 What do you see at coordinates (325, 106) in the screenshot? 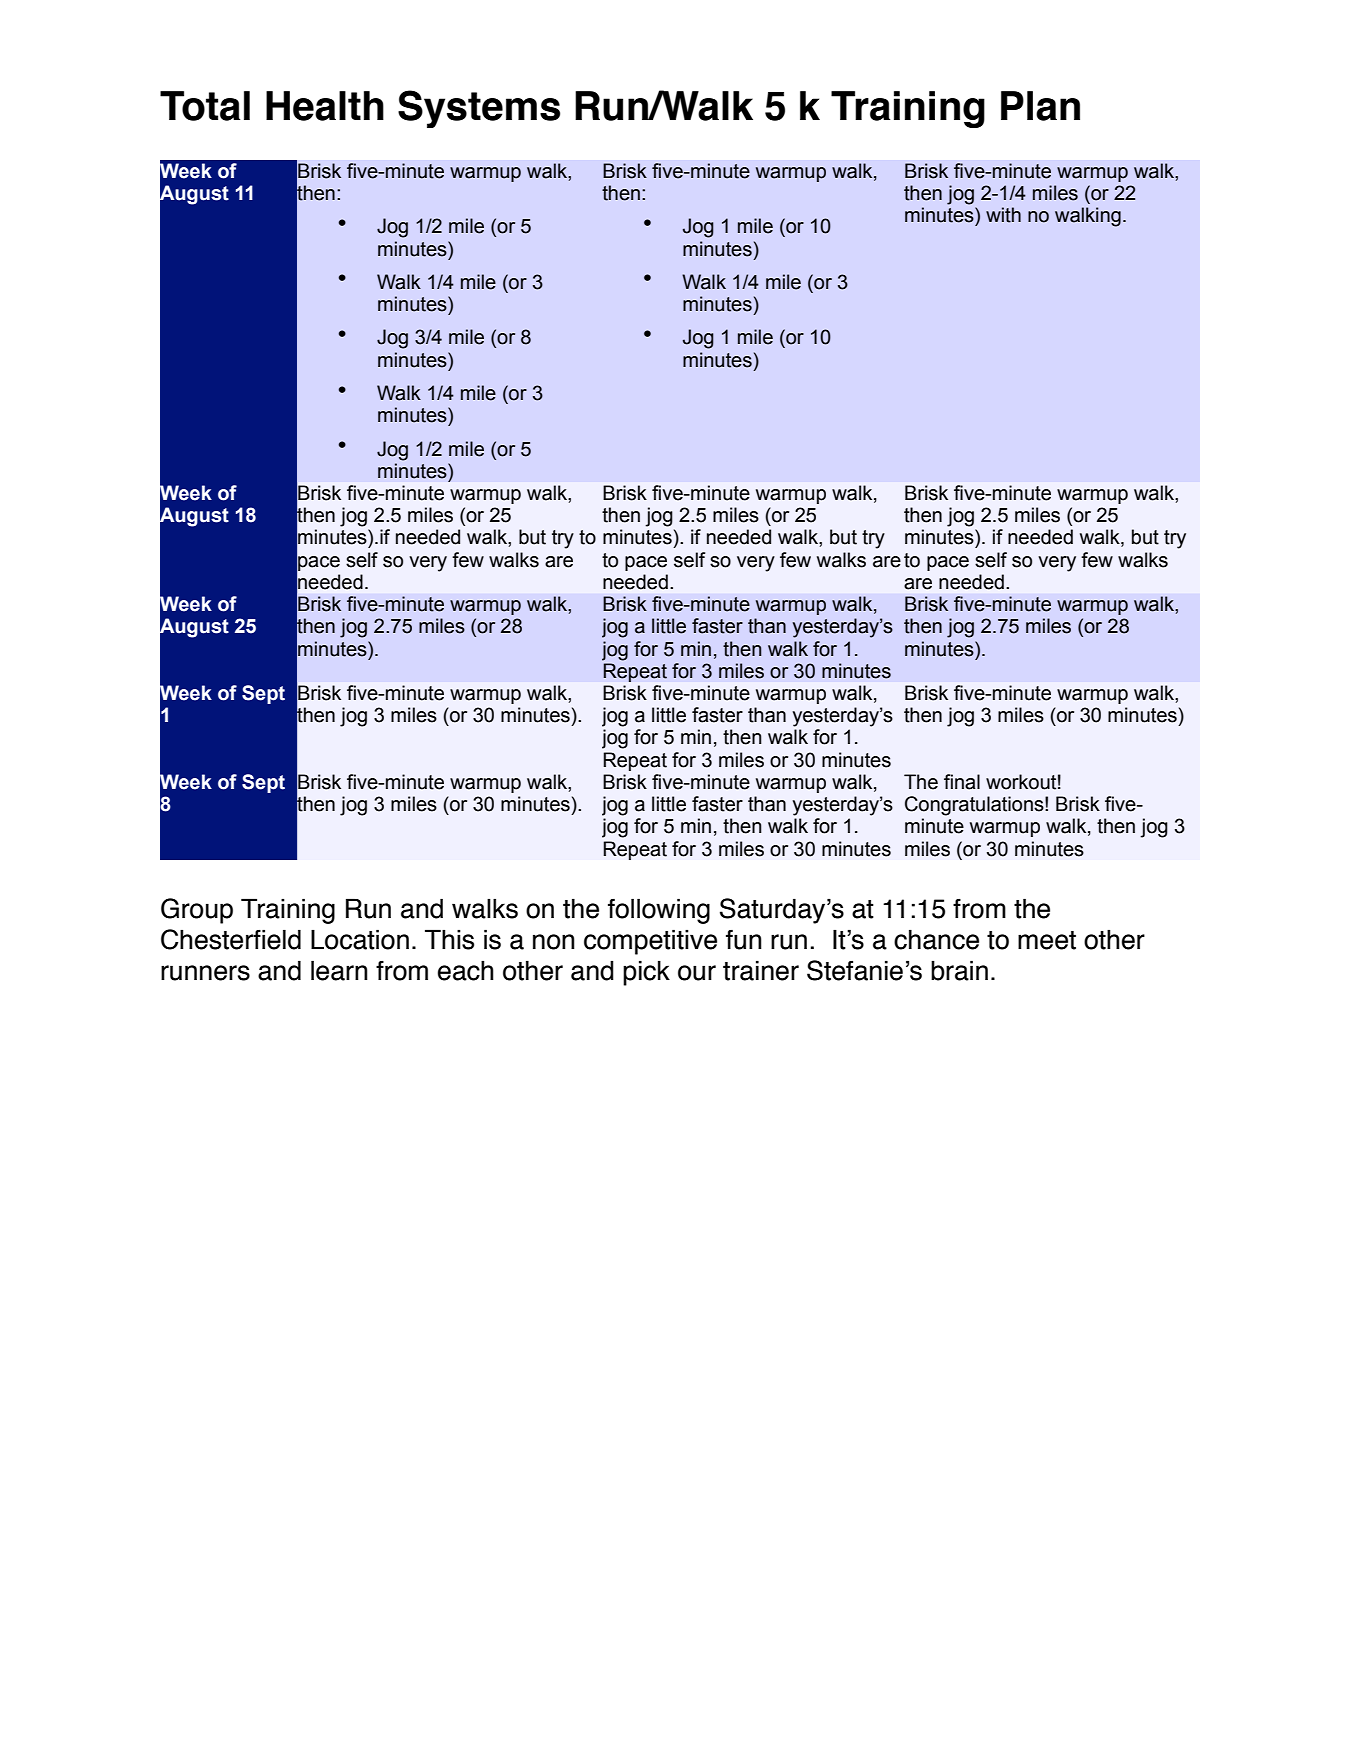
I see `Health` at bounding box center [325, 106].
